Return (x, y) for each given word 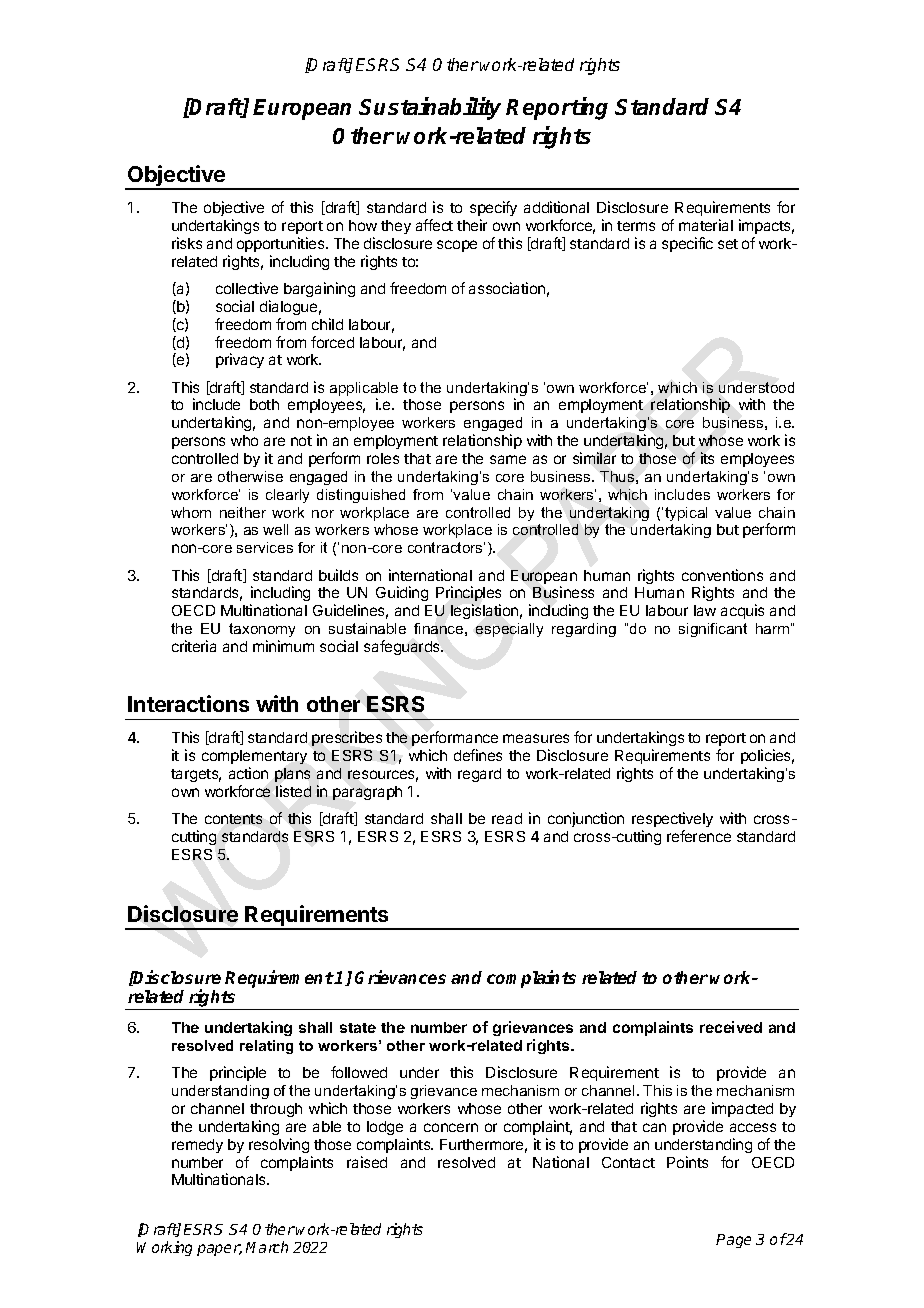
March (267, 1247)
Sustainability (430, 108)
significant (713, 630)
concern (451, 1127)
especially (509, 630)
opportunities (282, 244)
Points (687, 1162)
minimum (283, 646)
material (706, 225)
